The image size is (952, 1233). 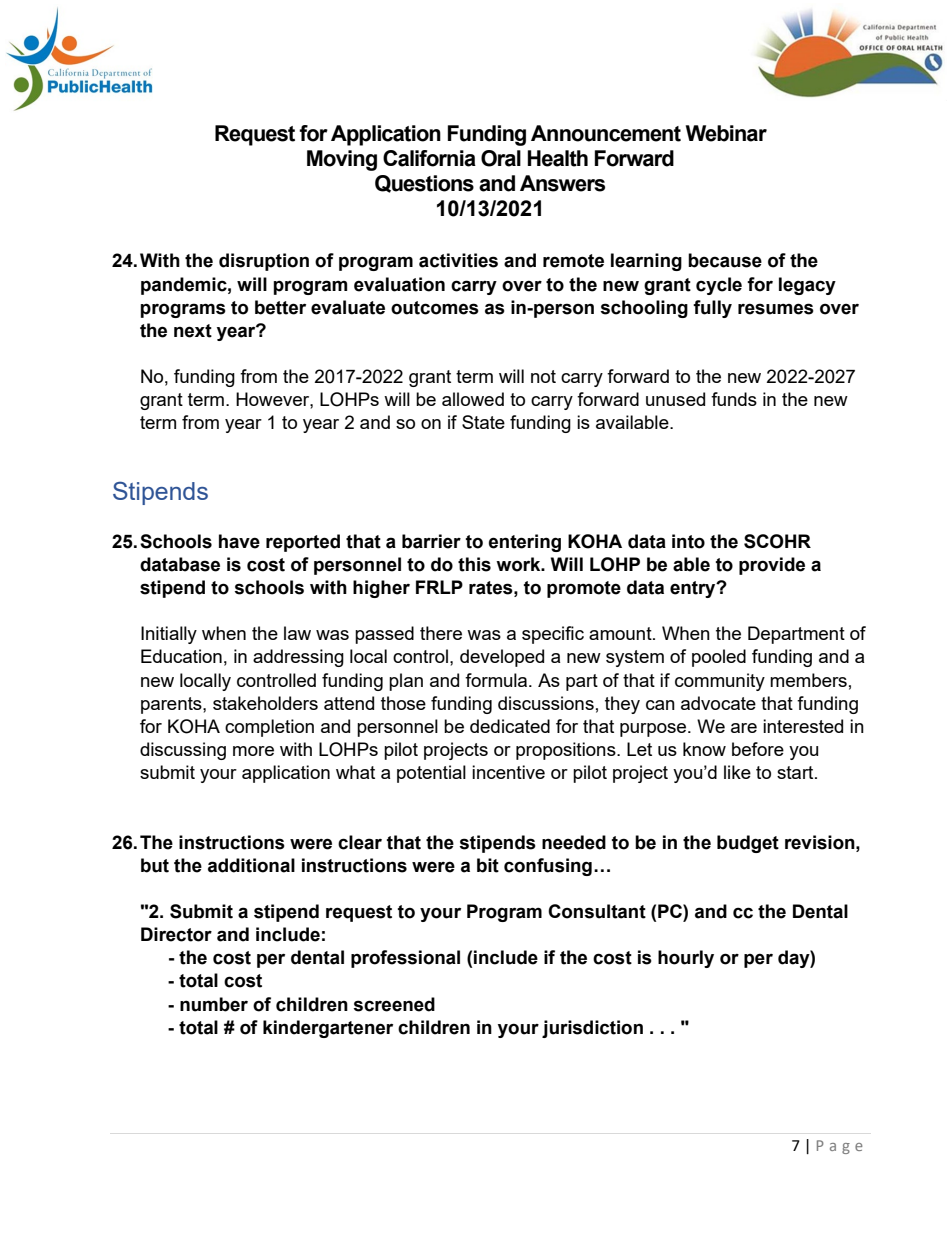 I want to click on allowed, so click(x=473, y=399).
